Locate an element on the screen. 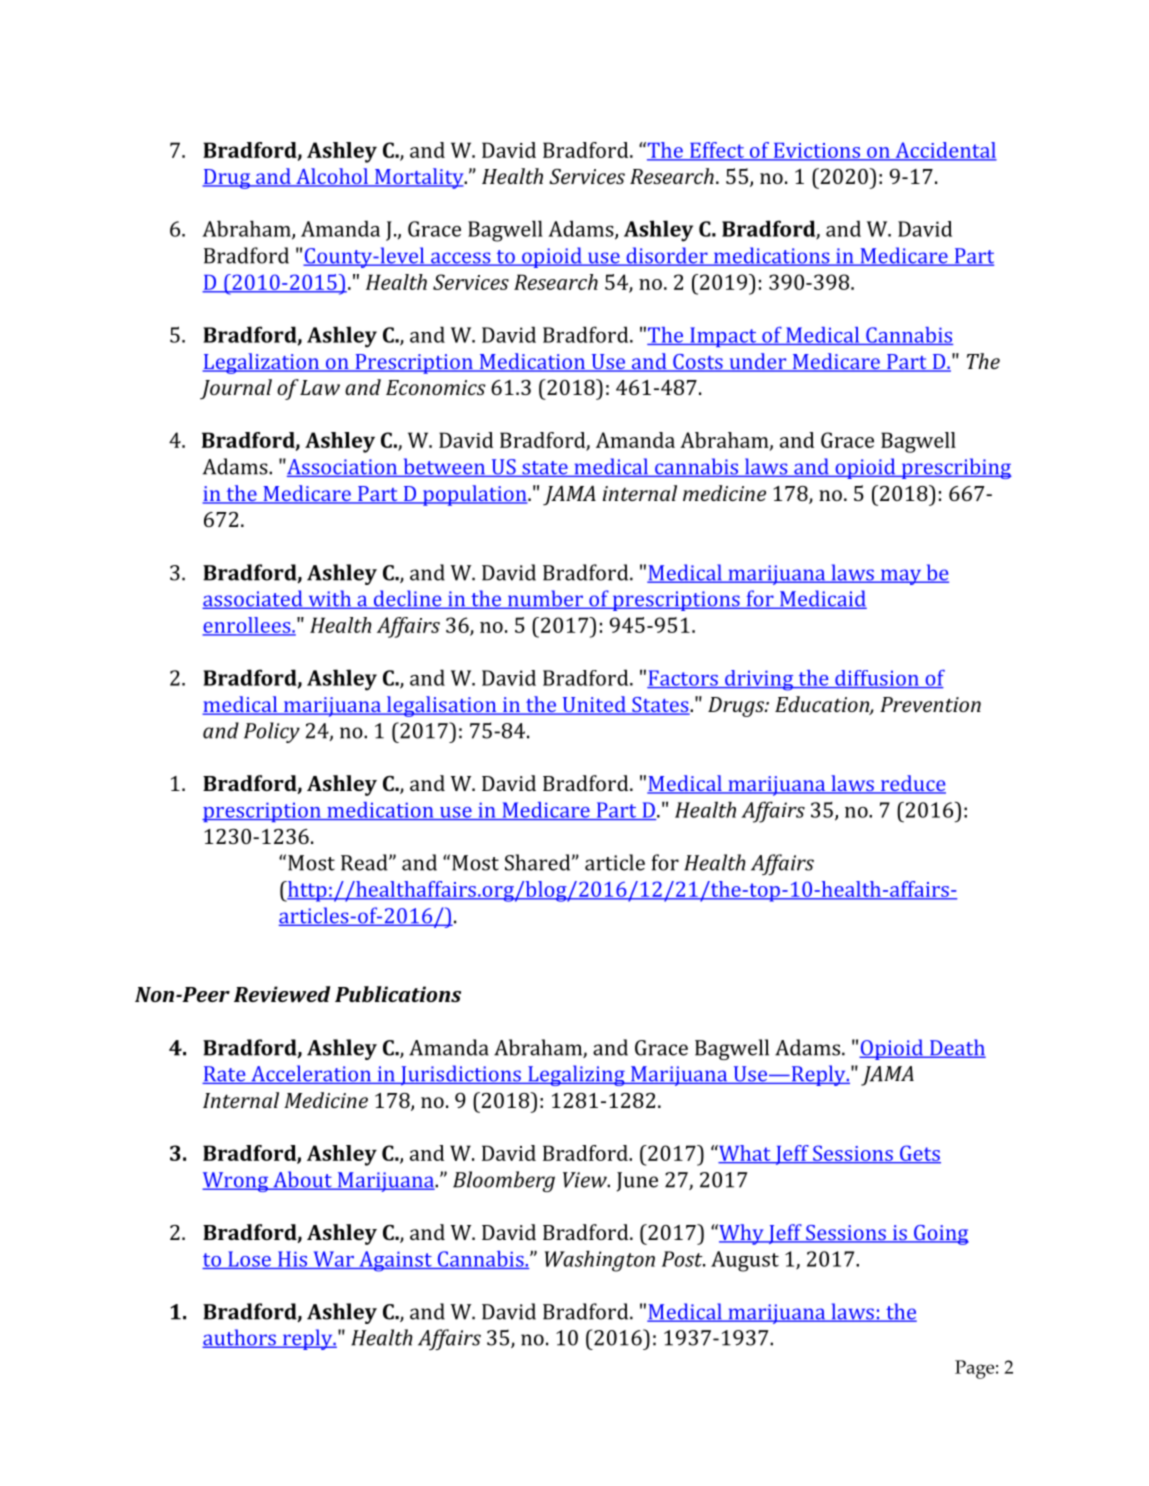  Read is located at coordinates (365, 862).
